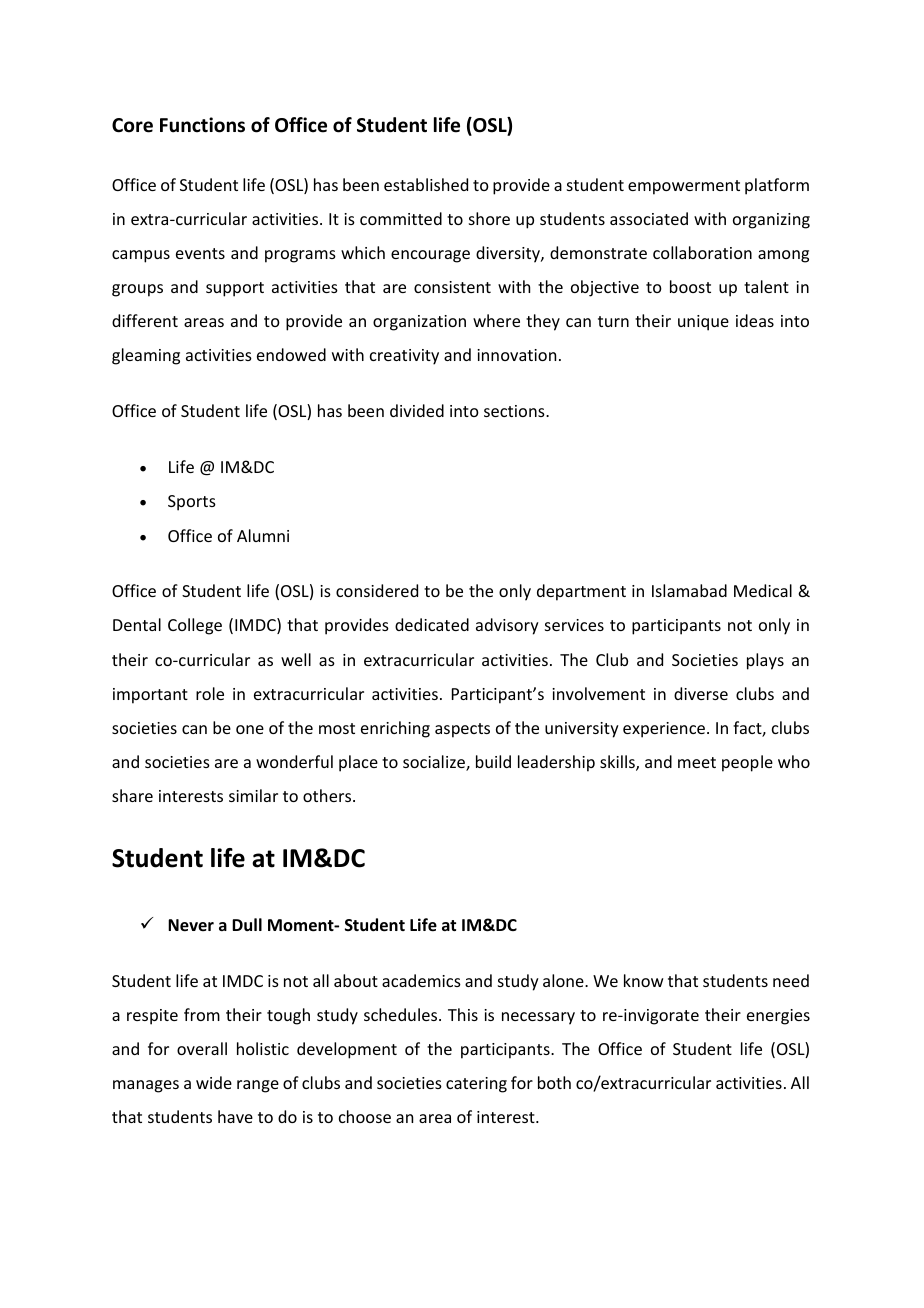  I want to click on Functions, so click(202, 125).
